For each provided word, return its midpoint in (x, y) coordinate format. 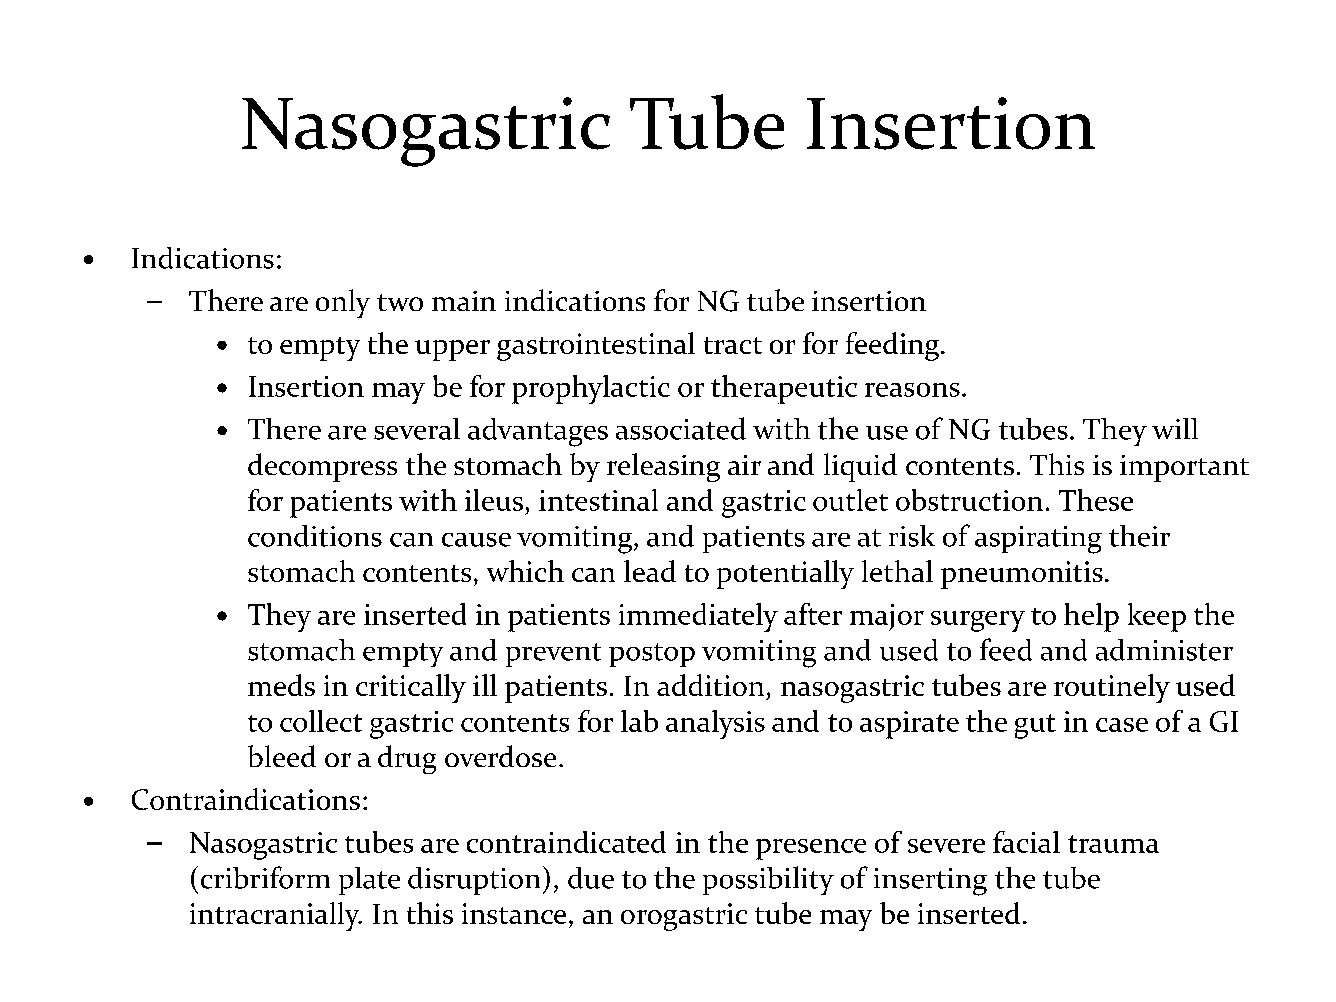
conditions (315, 536)
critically (411, 688)
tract (733, 345)
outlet (850, 500)
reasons (912, 390)
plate (369, 881)
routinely (1112, 688)
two (400, 302)
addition (710, 685)
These (1096, 500)
